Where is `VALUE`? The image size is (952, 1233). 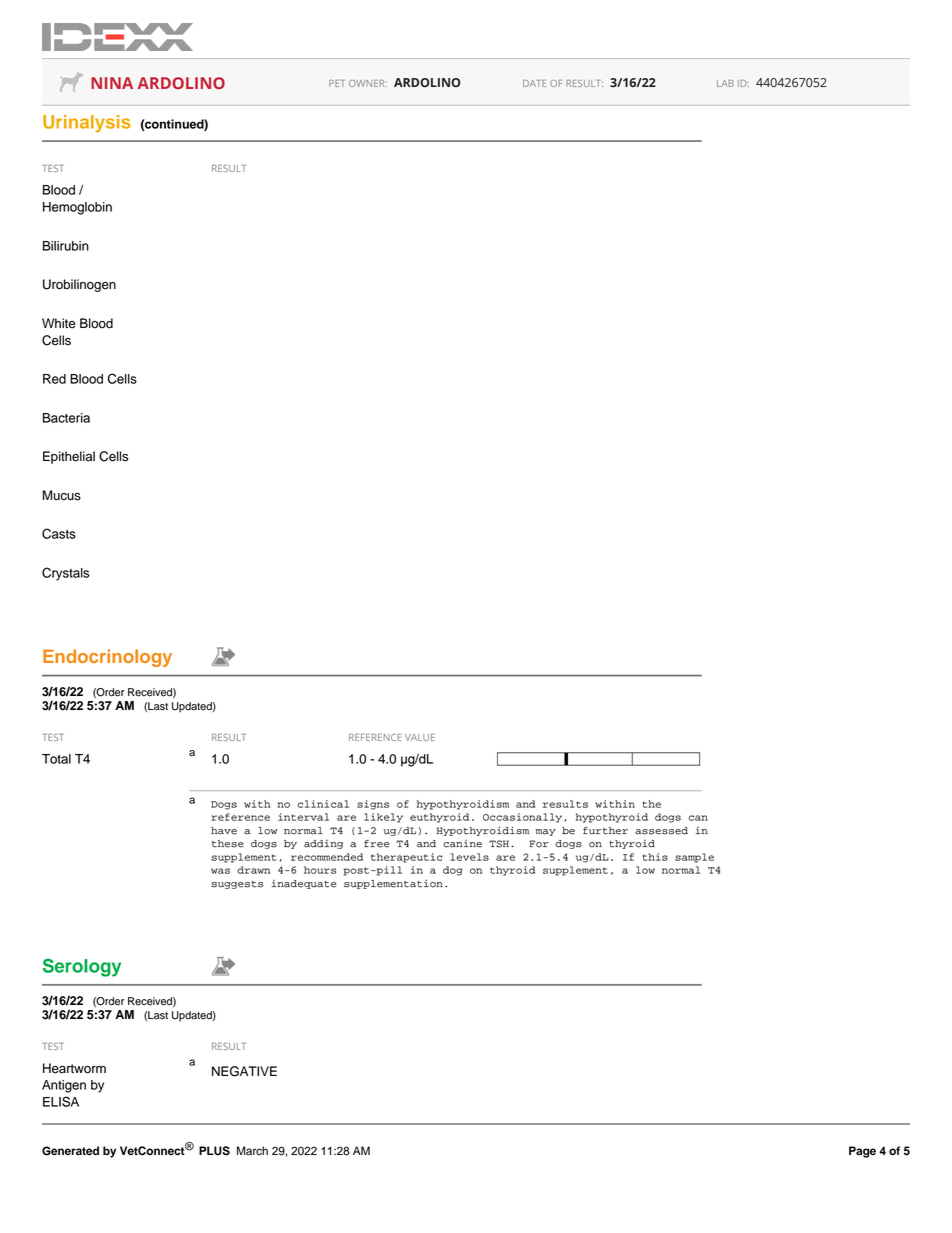 VALUE is located at coordinates (420, 737).
